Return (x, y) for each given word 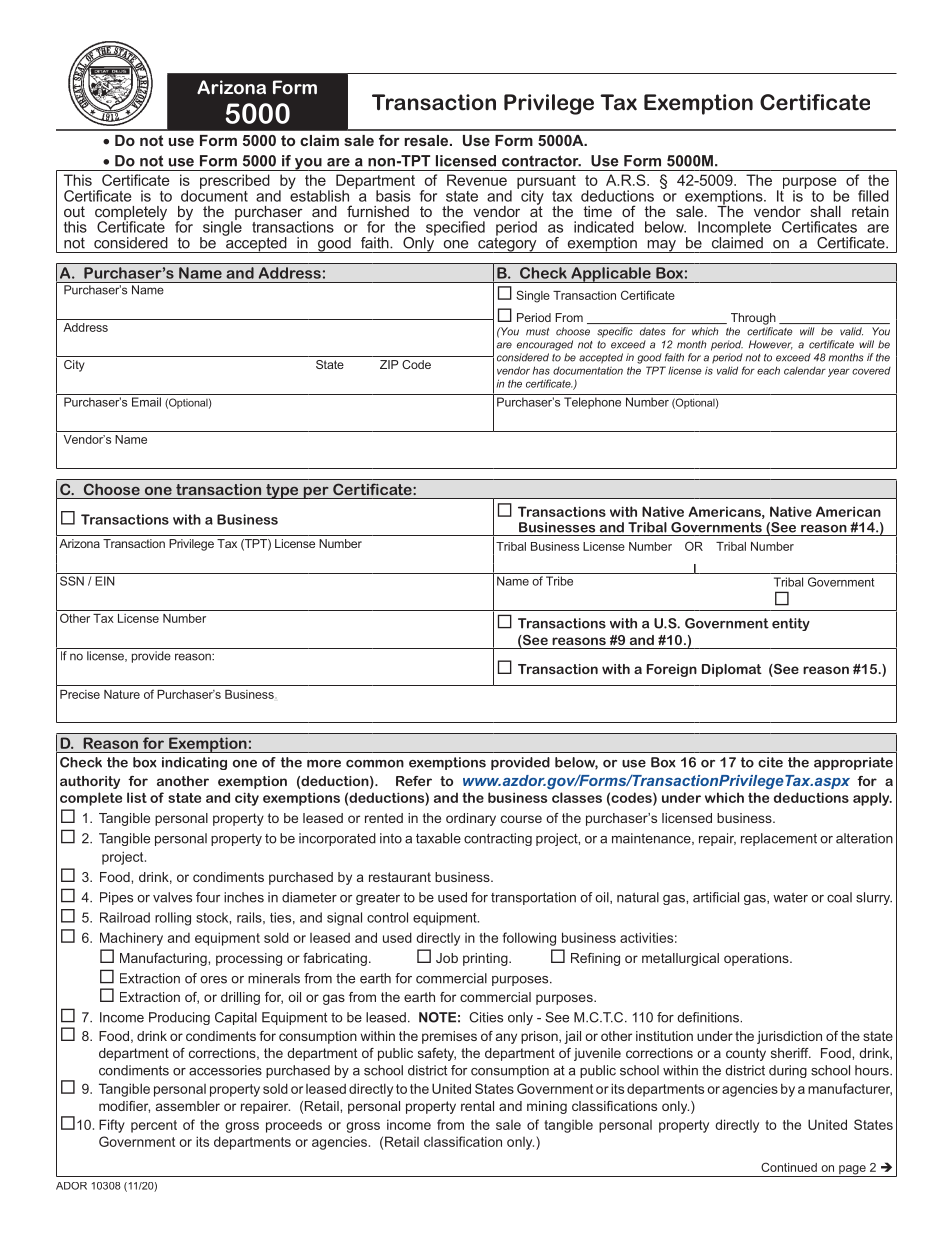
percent (154, 1126)
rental (477, 1106)
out (74, 211)
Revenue (477, 180)
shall (825, 211)
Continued (789, 1167)
